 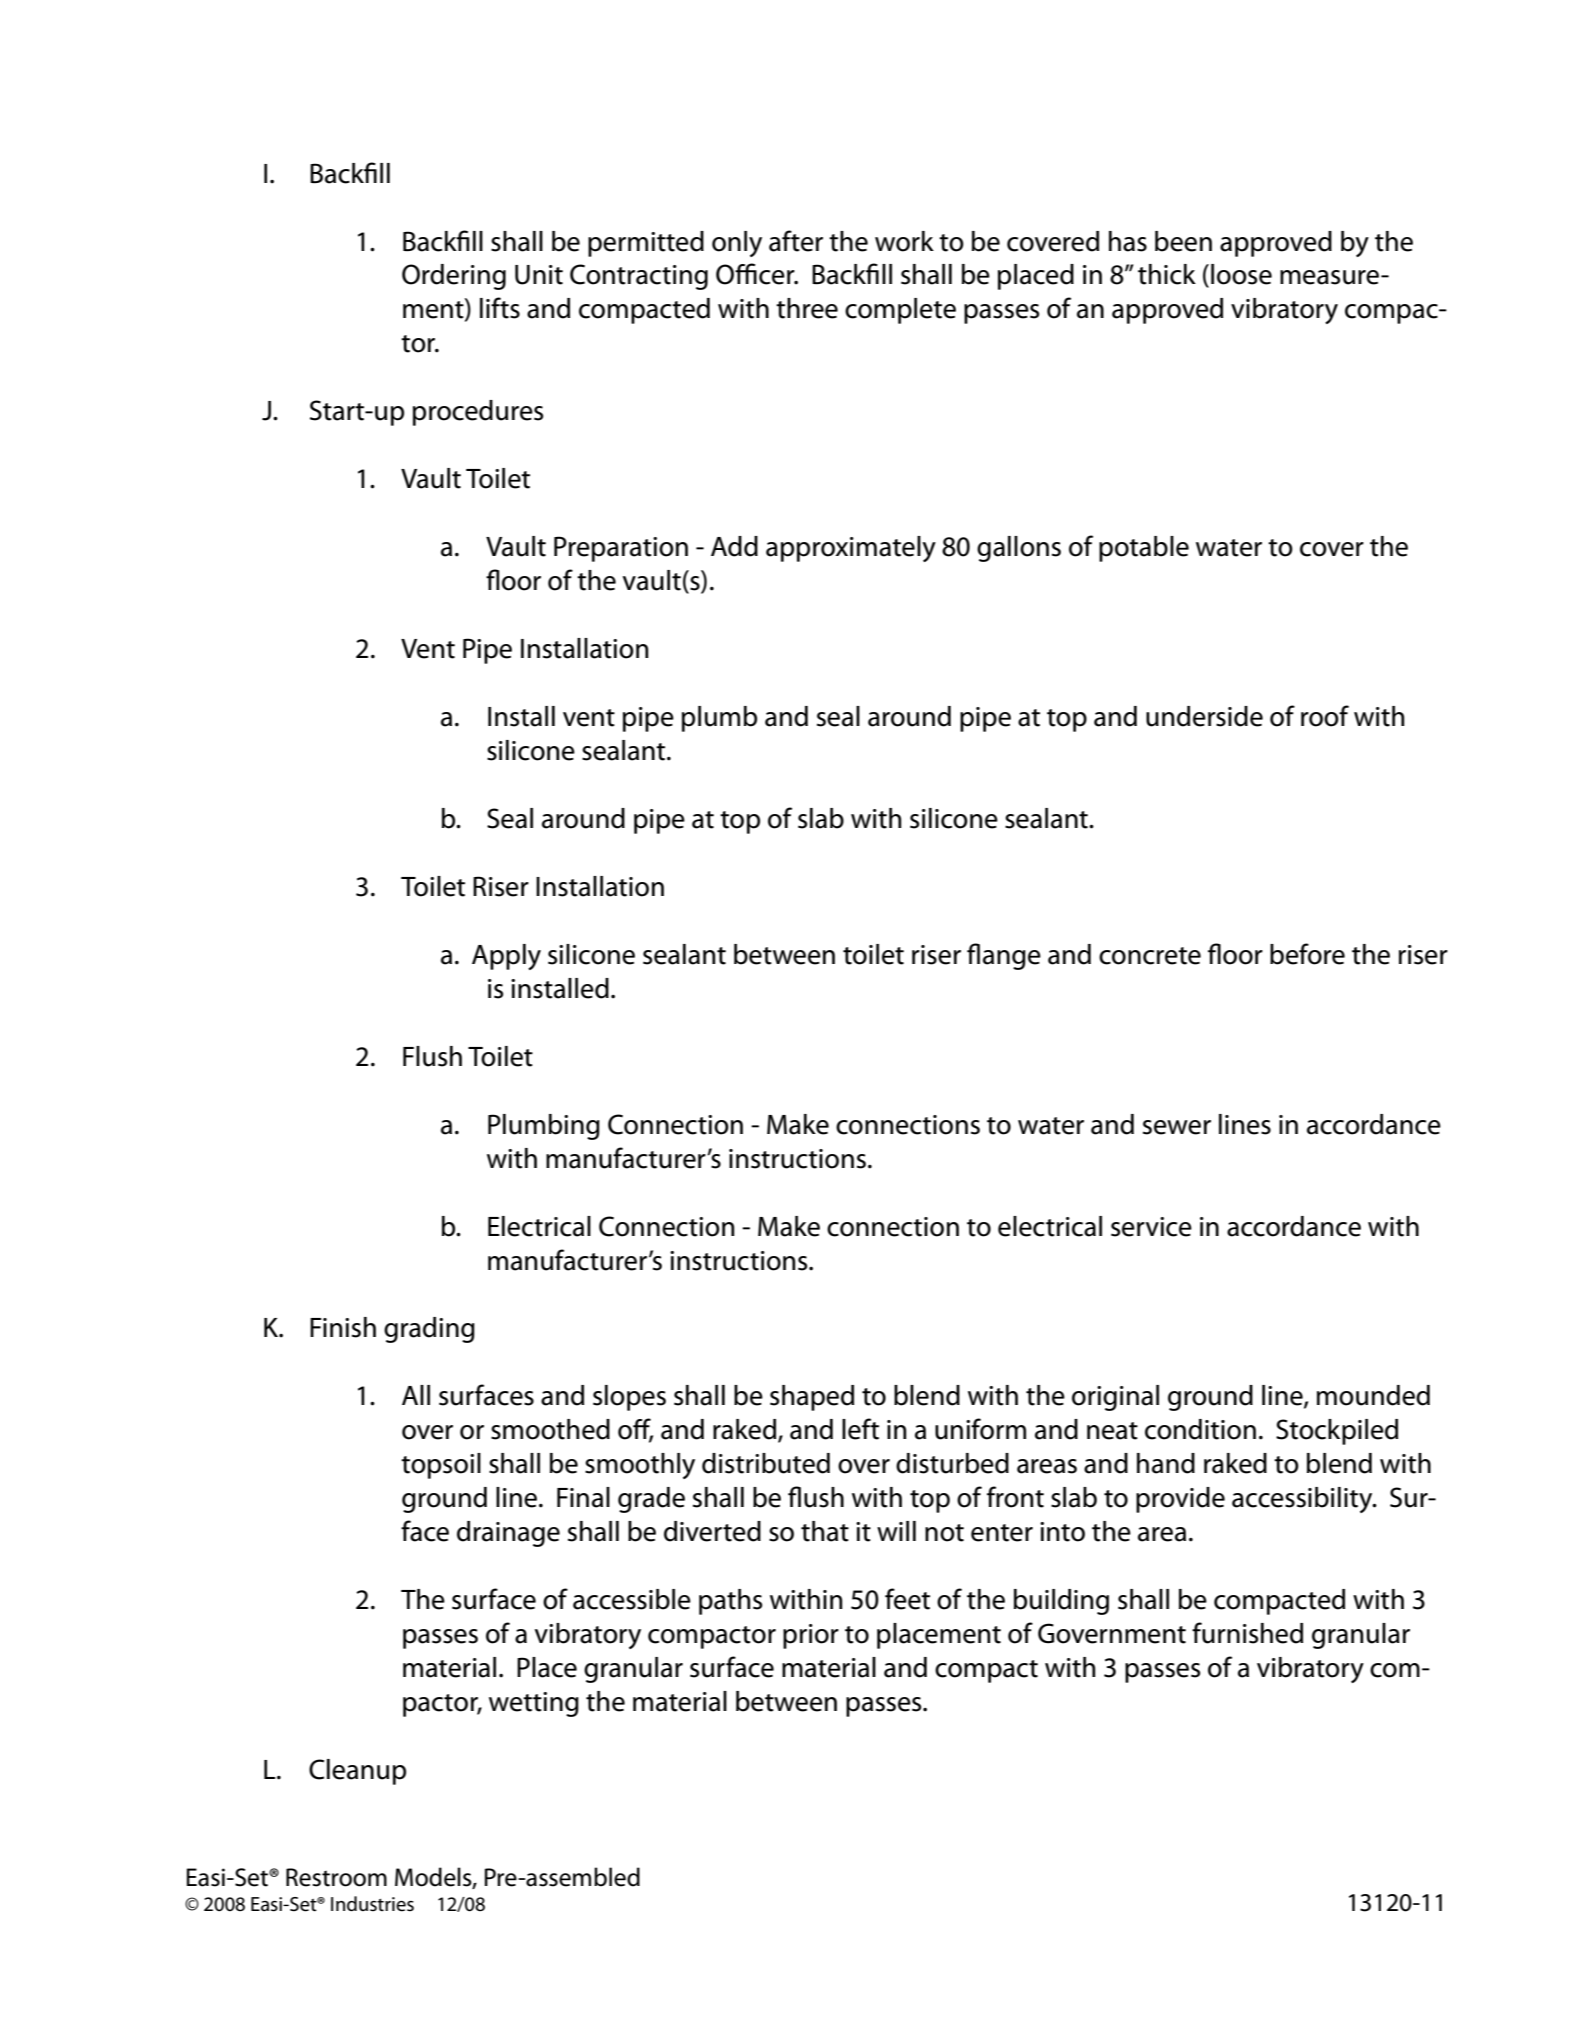 What do you see at coordinates (811, 1636) in the image?
I see `prior` at bounding box center [811, 1636].
